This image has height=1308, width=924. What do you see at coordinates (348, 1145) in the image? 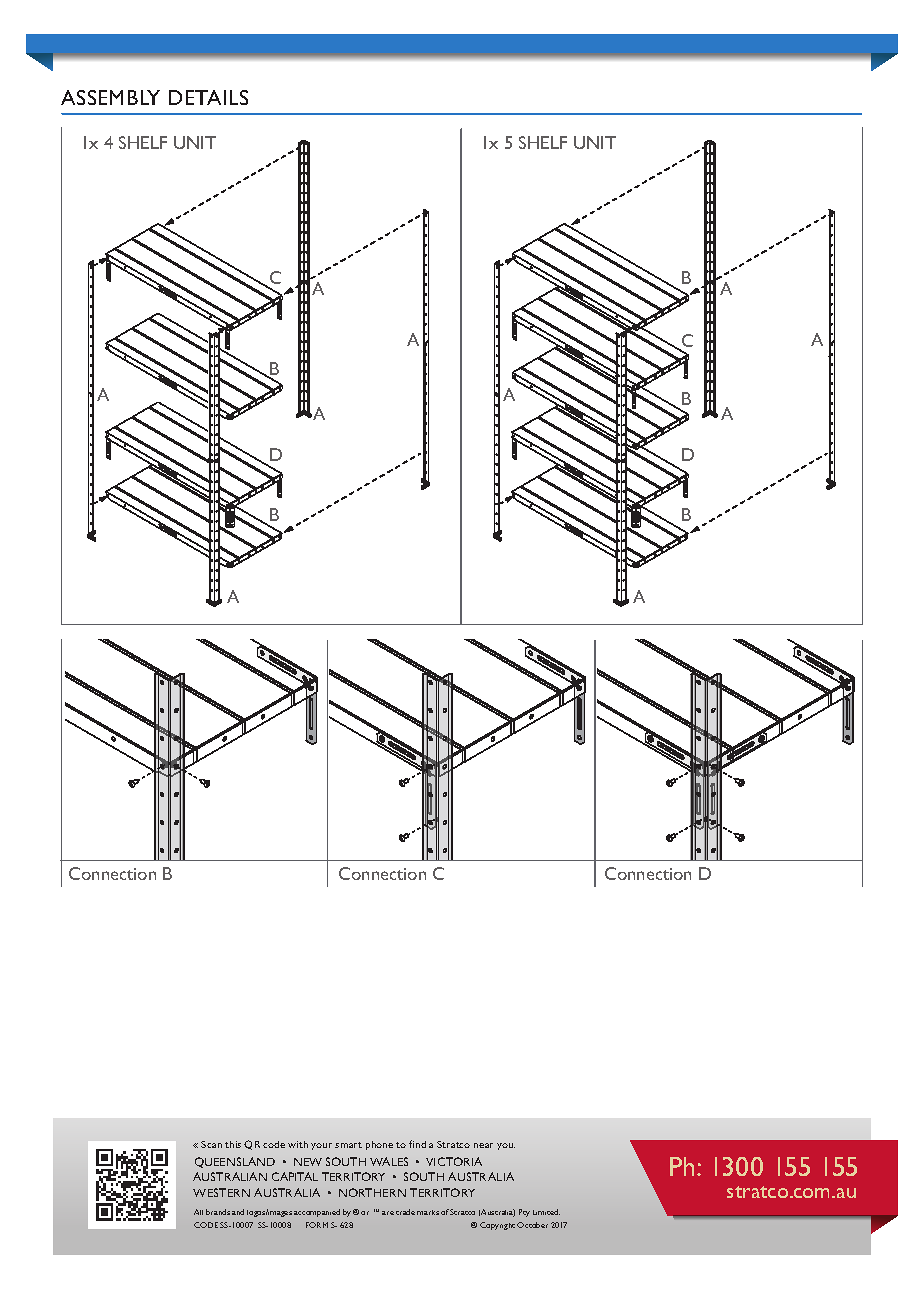
I see `smart` at bounding box center [348, 1145].
